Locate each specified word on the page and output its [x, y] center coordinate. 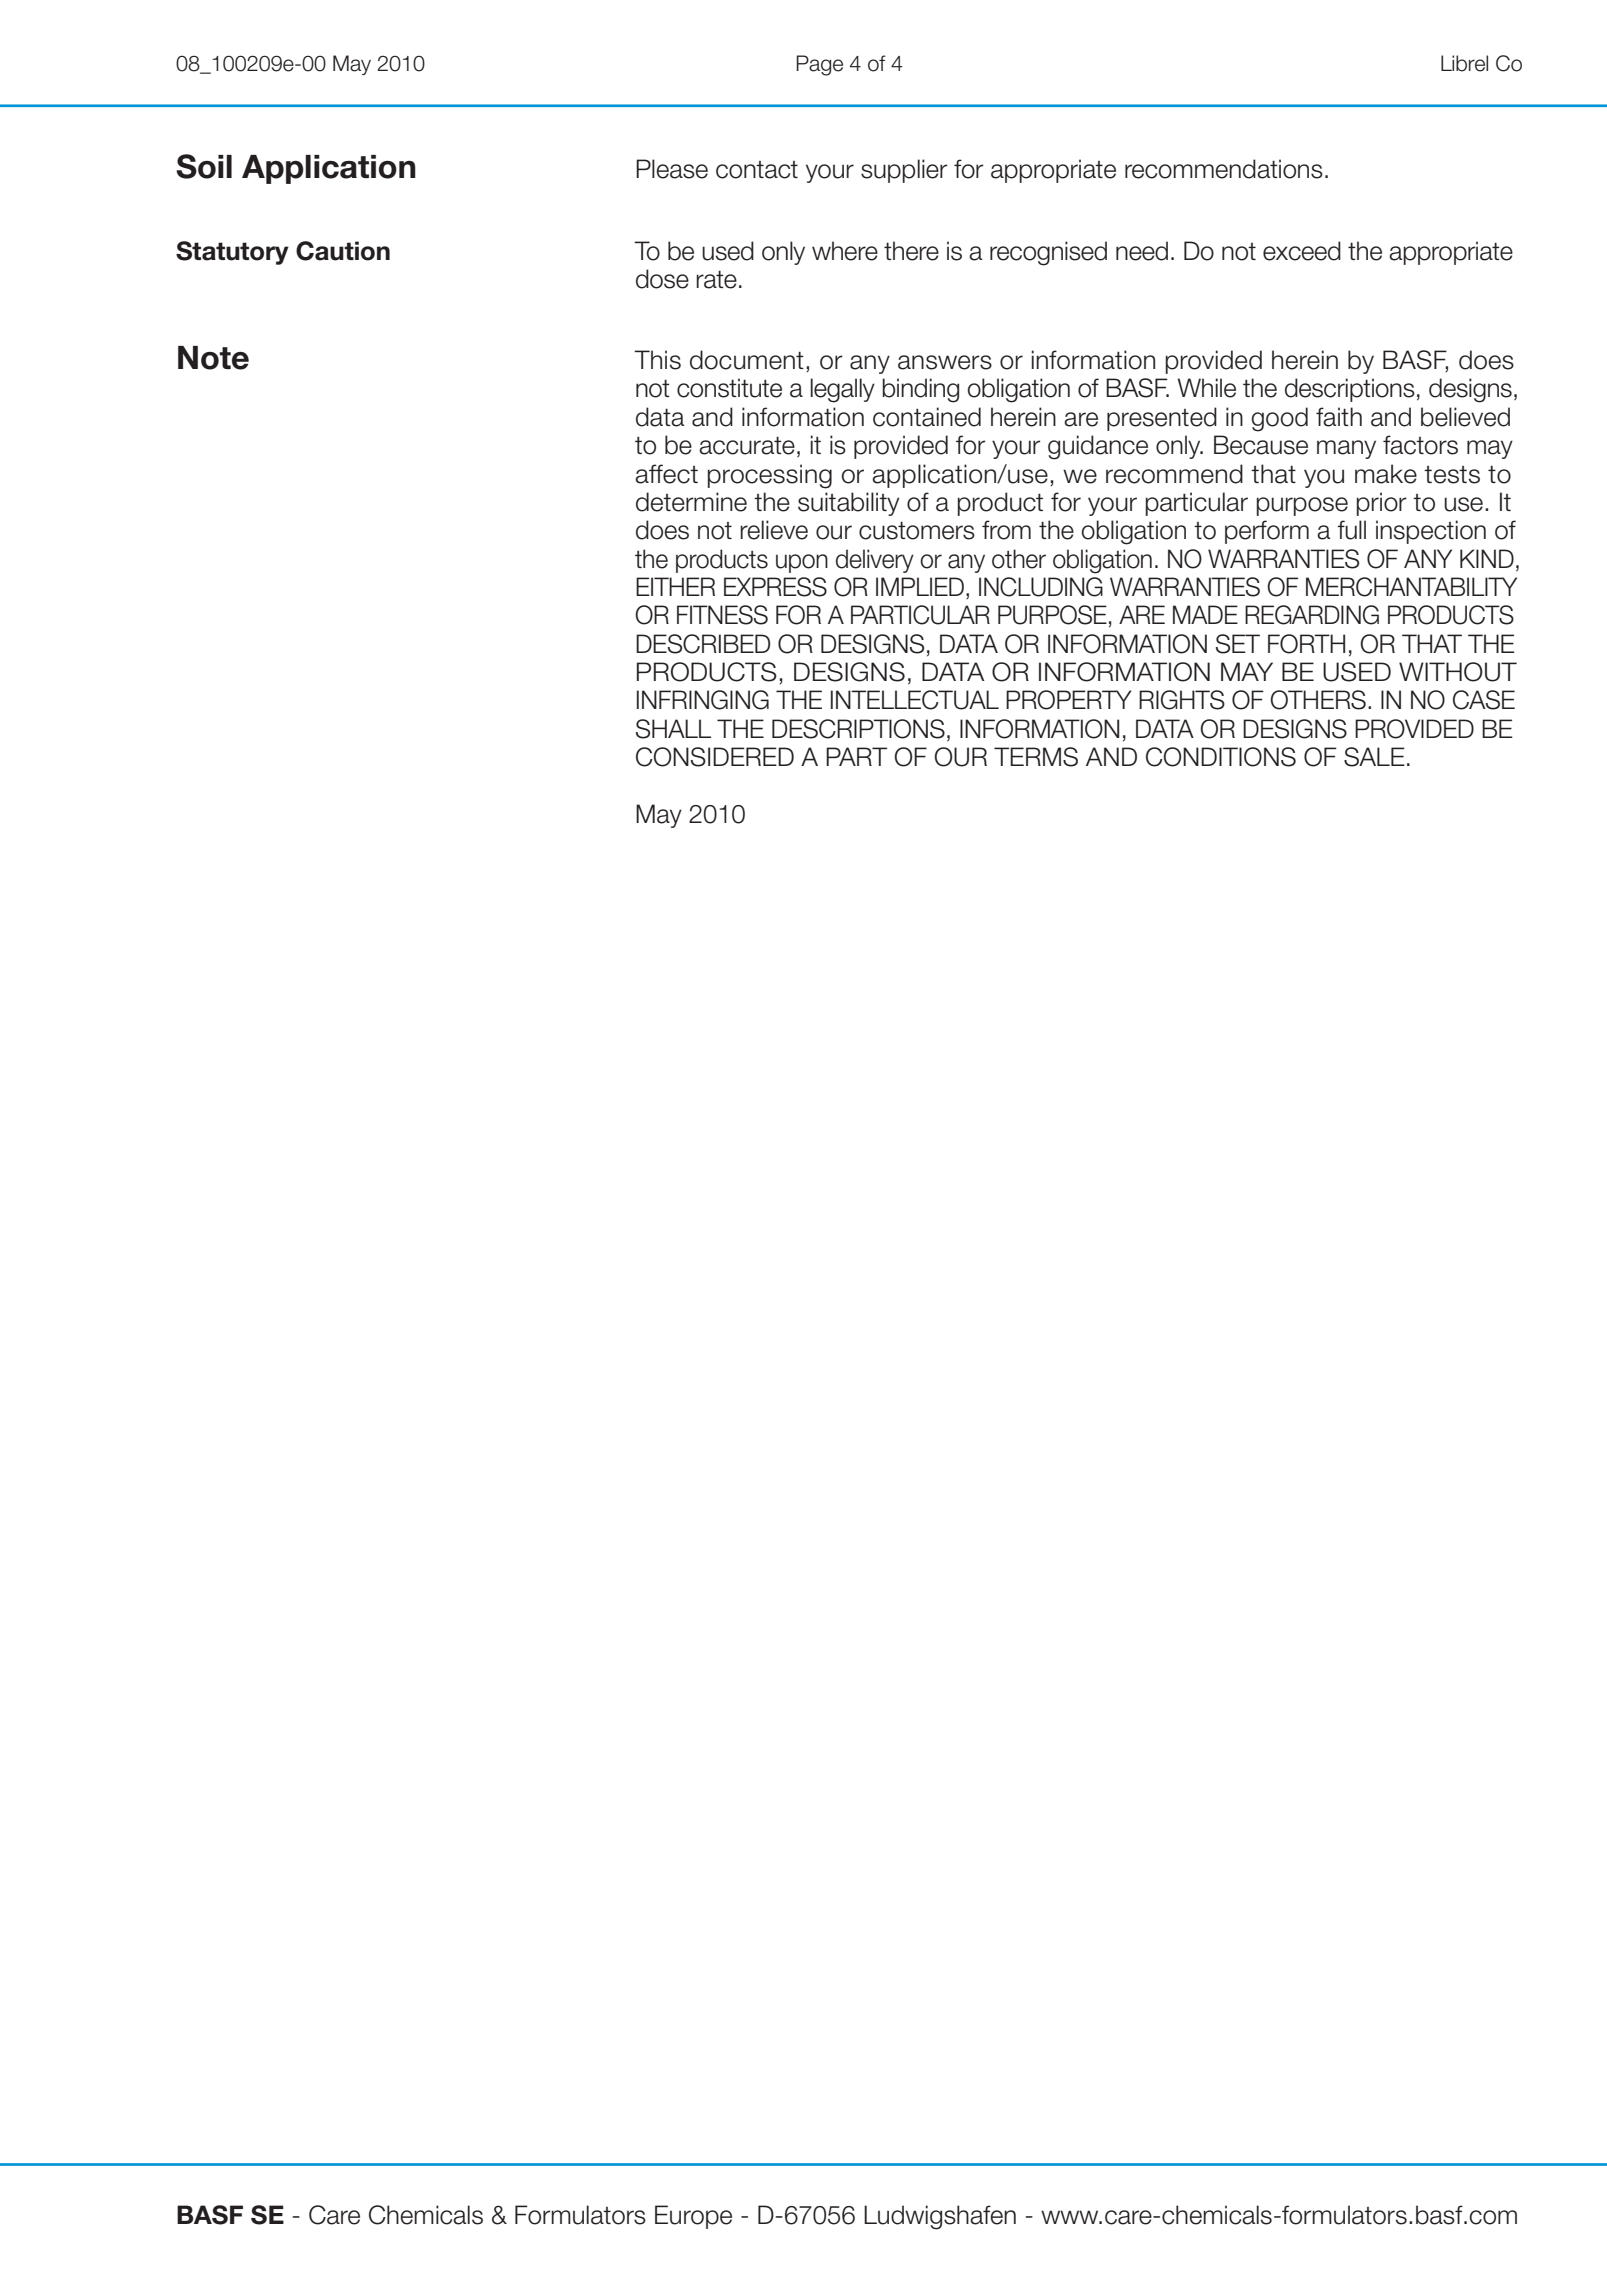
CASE [1484, 700]
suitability [849, 504]
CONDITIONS [1221, 757]
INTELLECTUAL [915, 700]
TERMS [1036, 757]
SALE [1374, 757]
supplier [904, 171]
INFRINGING [703, 700]
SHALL [673, 729]
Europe [693, 2217]
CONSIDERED [715, 757]
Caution [343, 251]
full [1351, 530]
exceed [1302, 251]
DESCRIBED [703, 644]
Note [213, 358]
